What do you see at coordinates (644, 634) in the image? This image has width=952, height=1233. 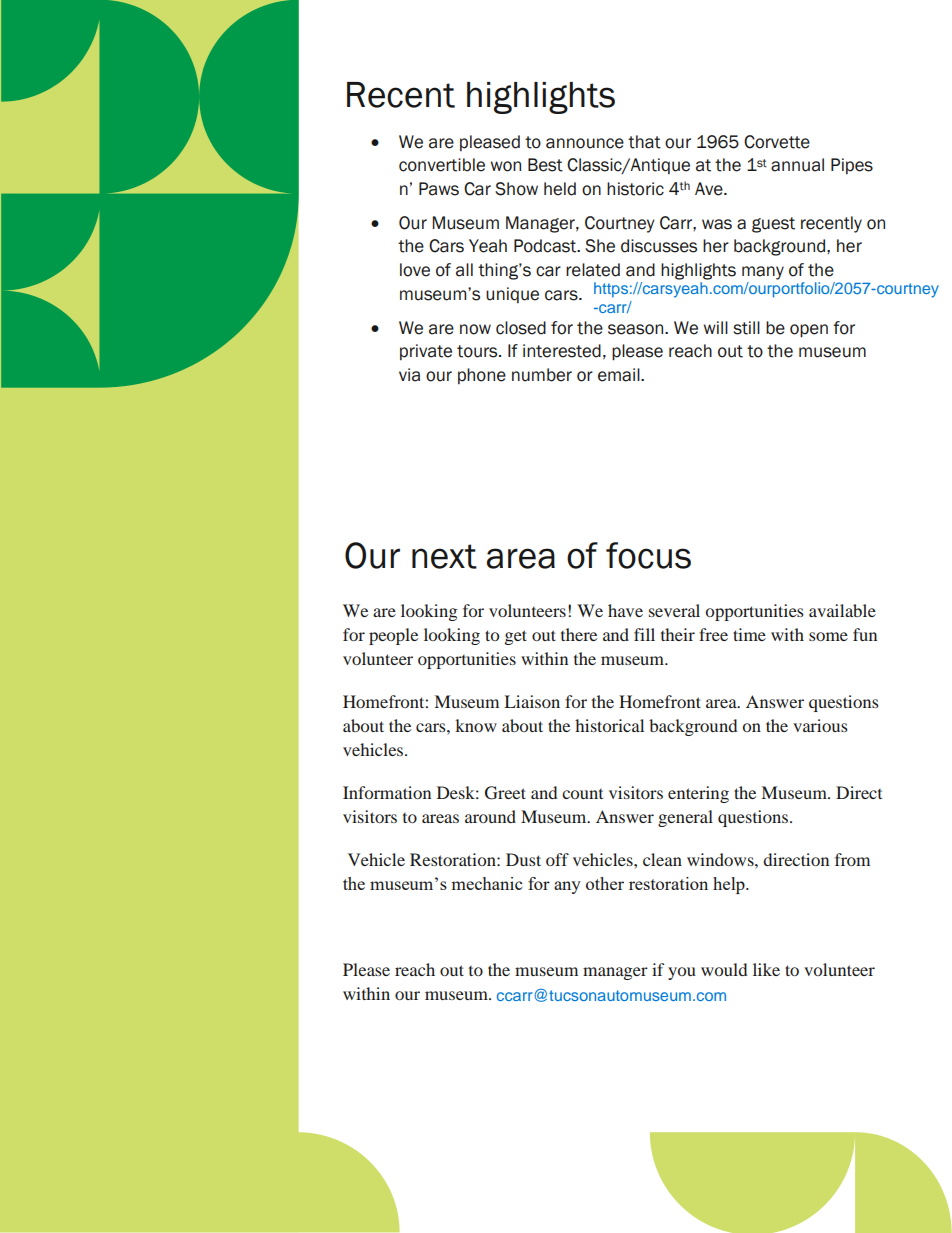 I see `fill` at bounding box center [644, 634].
